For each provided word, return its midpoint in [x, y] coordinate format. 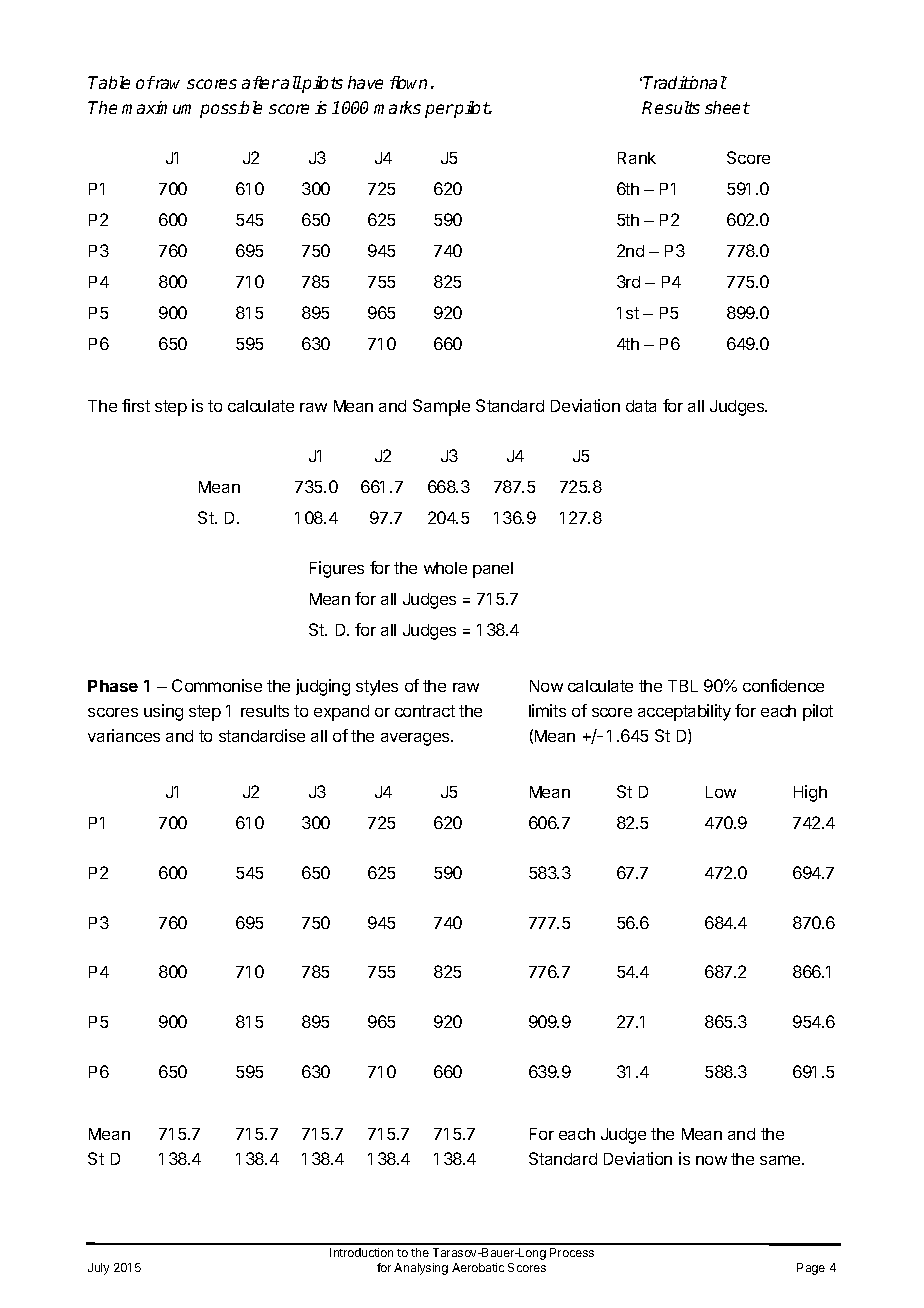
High [810, 793]
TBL [683, 686]
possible [231, 109]
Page [811, 1269]
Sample [441, 407]
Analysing [421, 1269]
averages [416, 739]
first [136, 405]
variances [124, 735]
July [98, 1269]
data [641, 406]
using [163, 712]
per [439, 111]
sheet [727, 107]
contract [425, 711]
